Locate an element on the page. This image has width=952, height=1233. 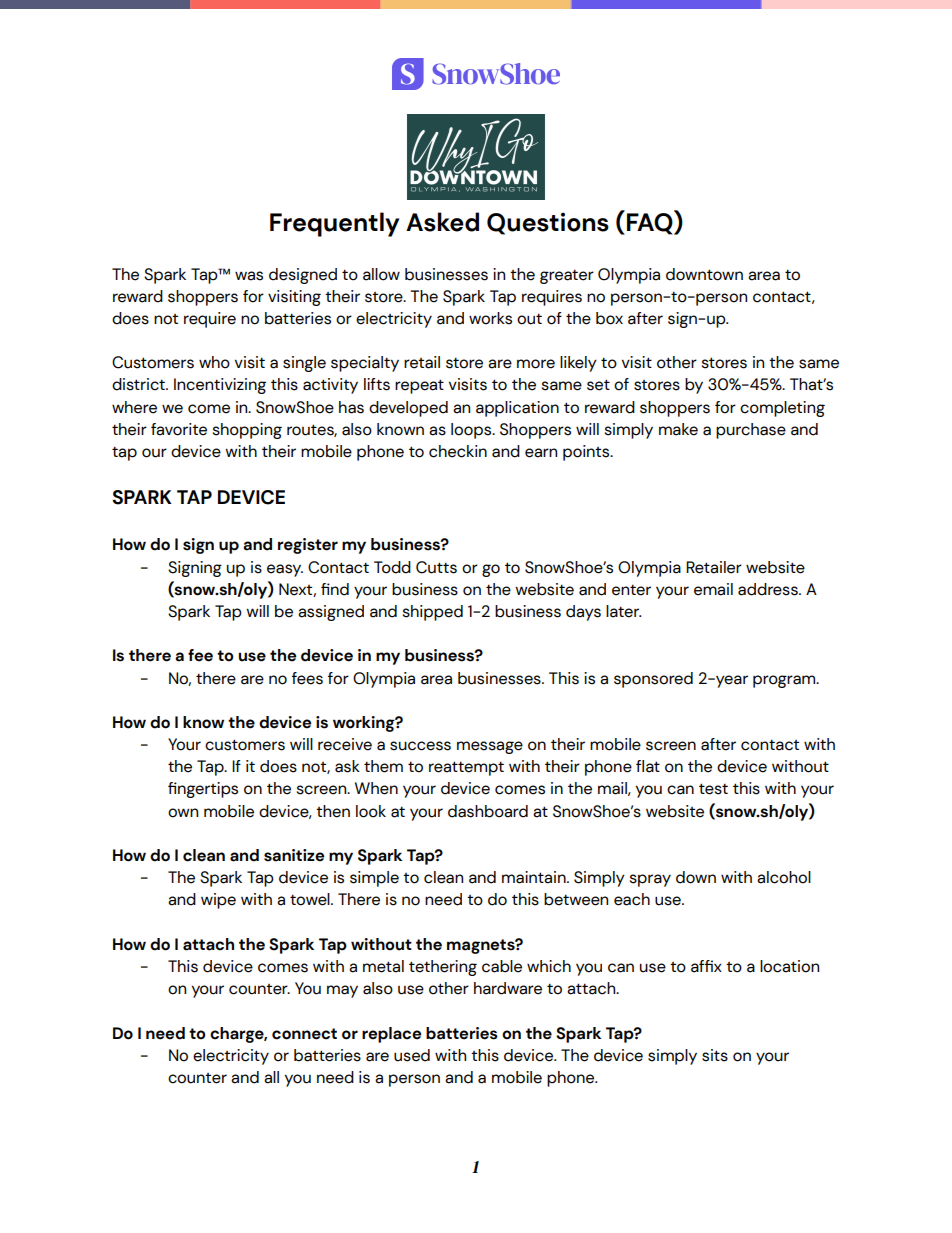
sponsored is located at coordinates (653, 680).
